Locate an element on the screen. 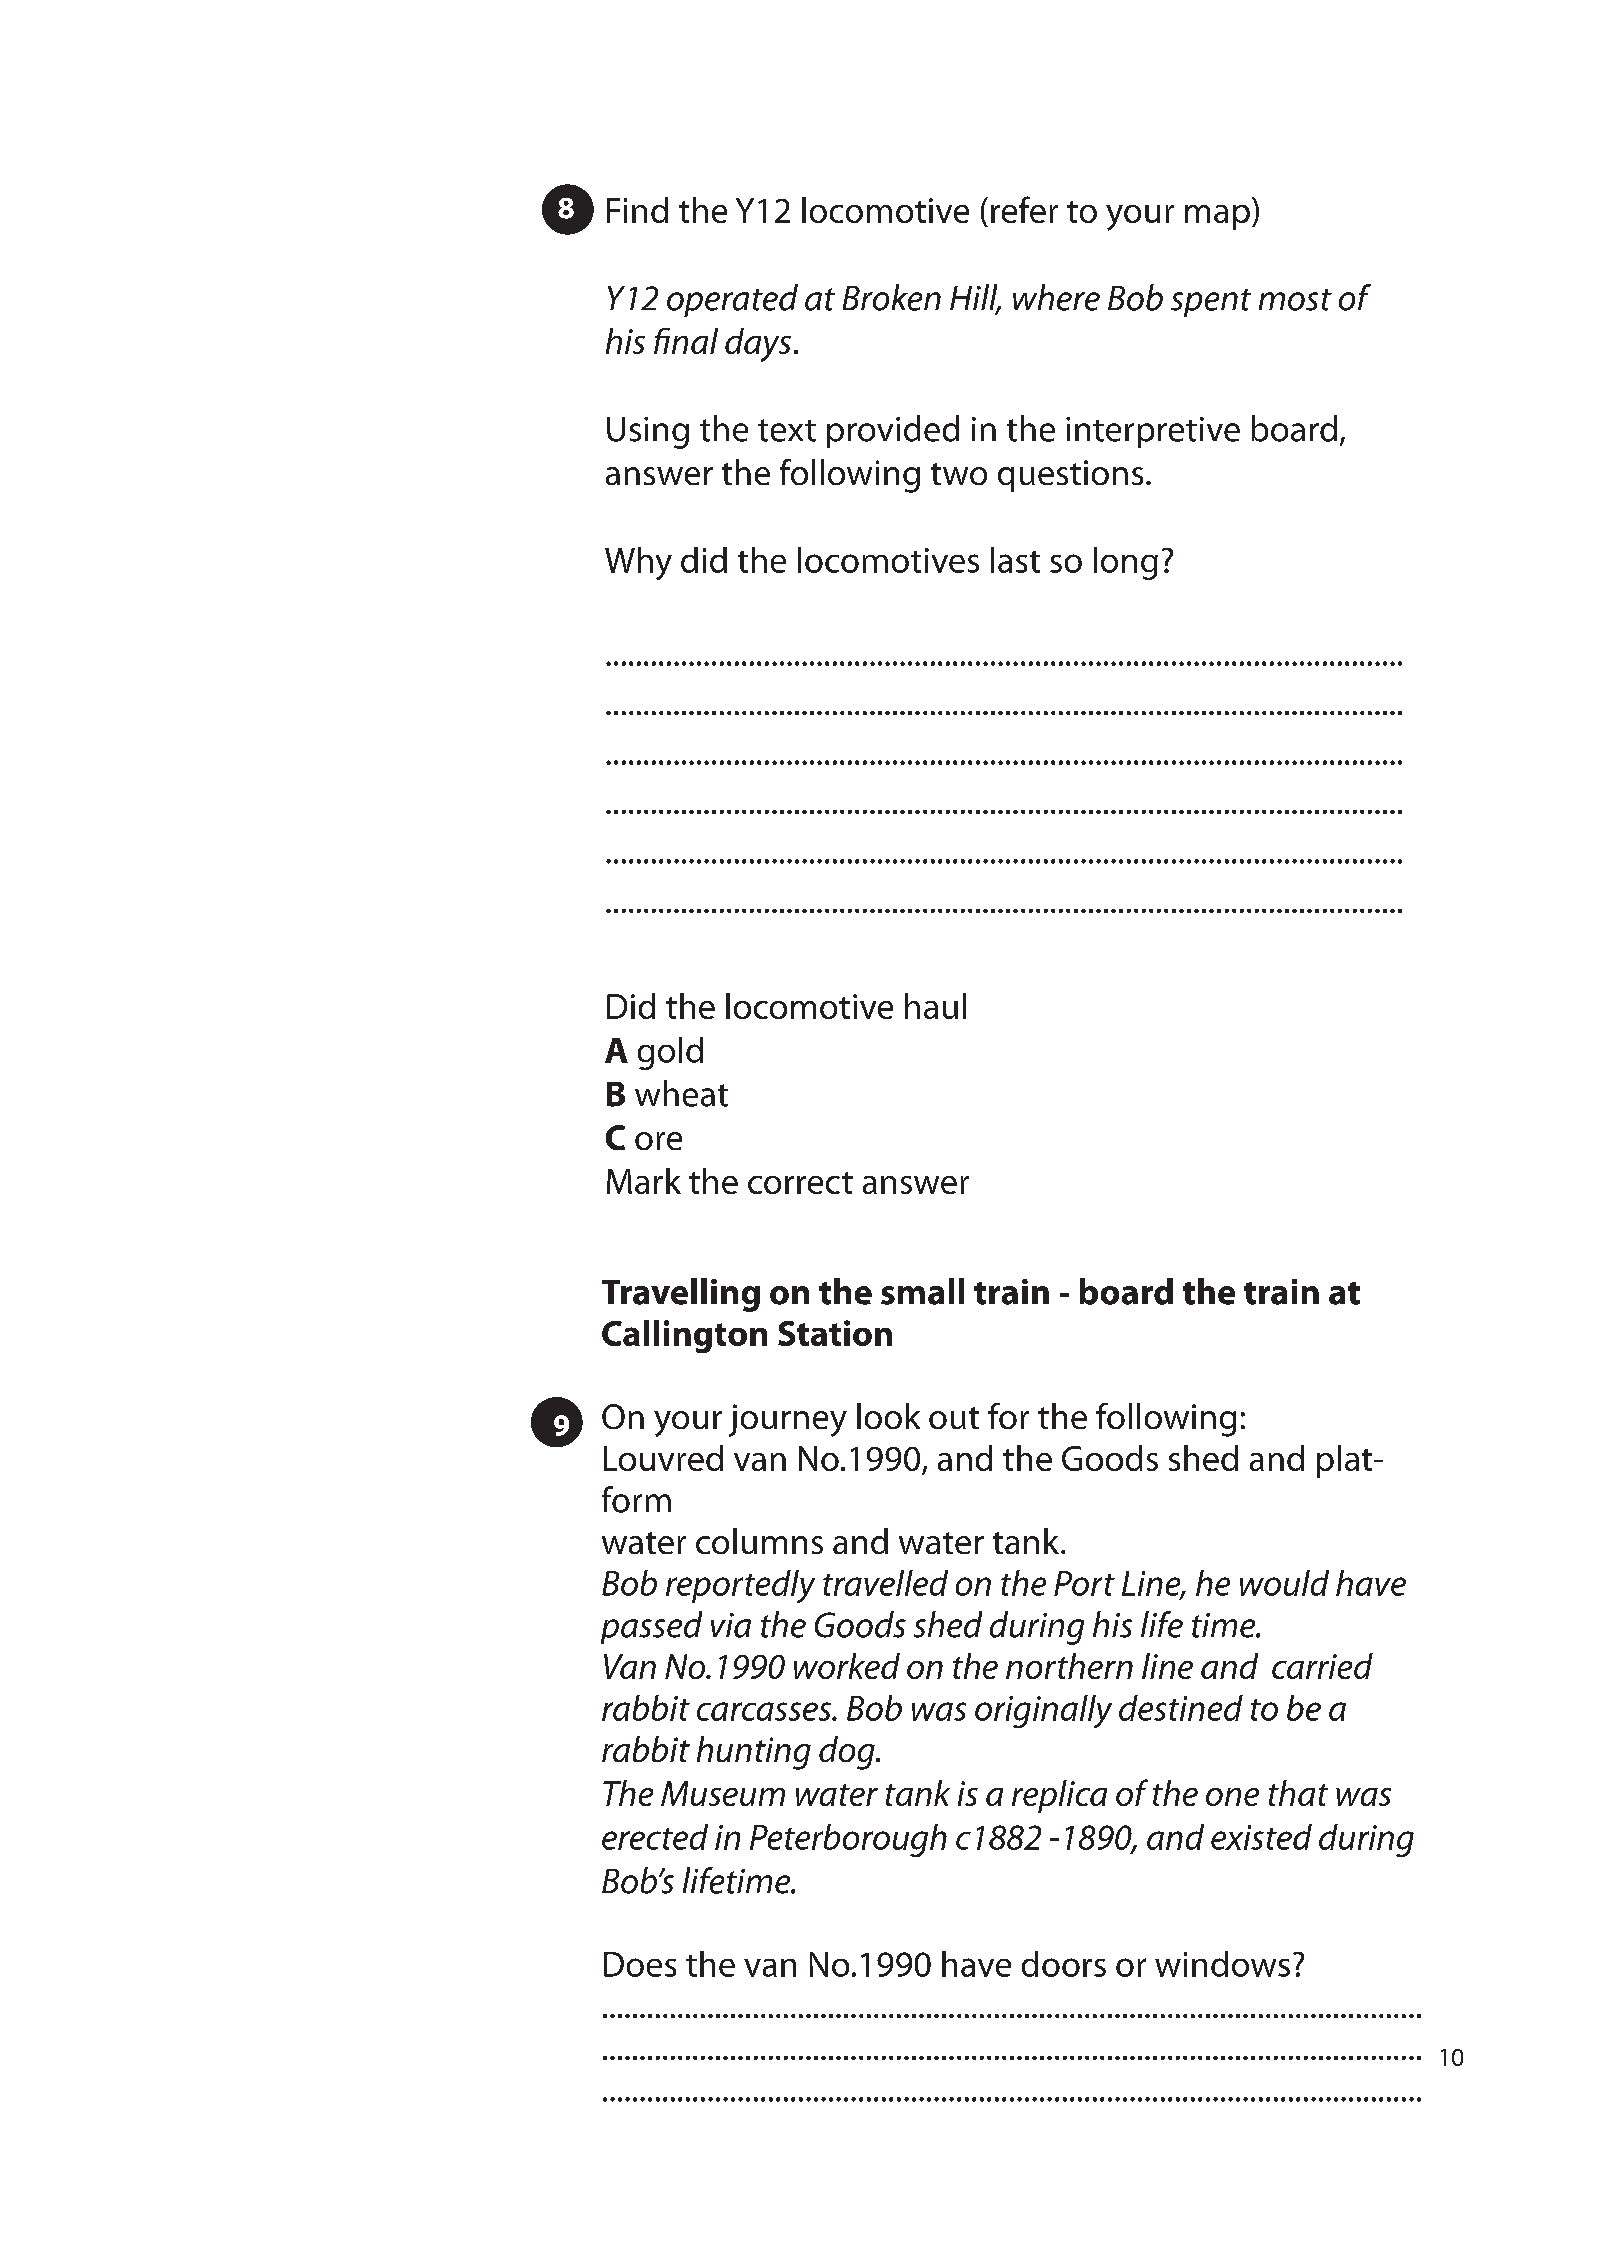 This screenshot has width=1622, height=2264. Travelling is located at coordinates (681, 1295).
